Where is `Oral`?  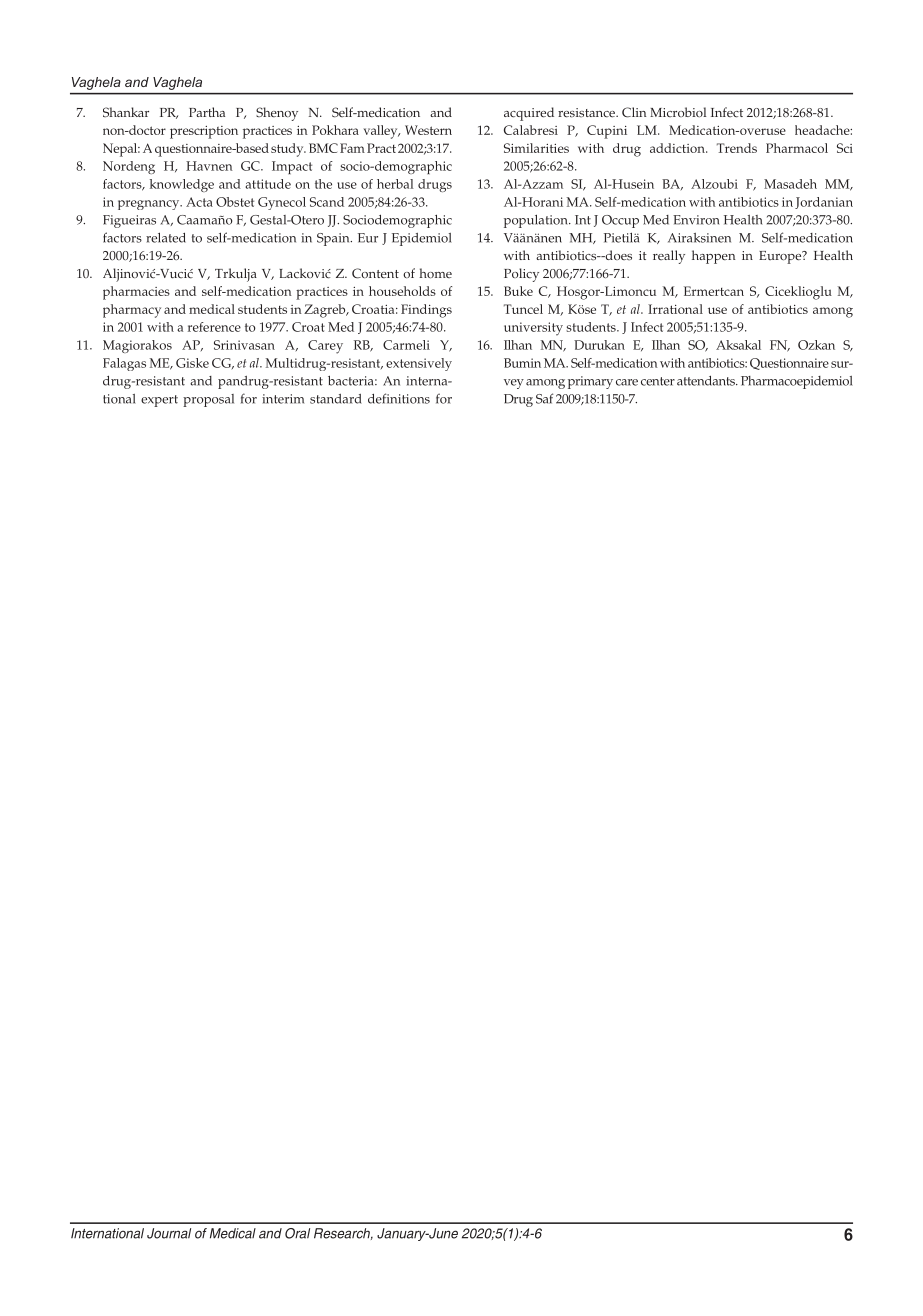 Oral is located at coordinates (297, 1233).
